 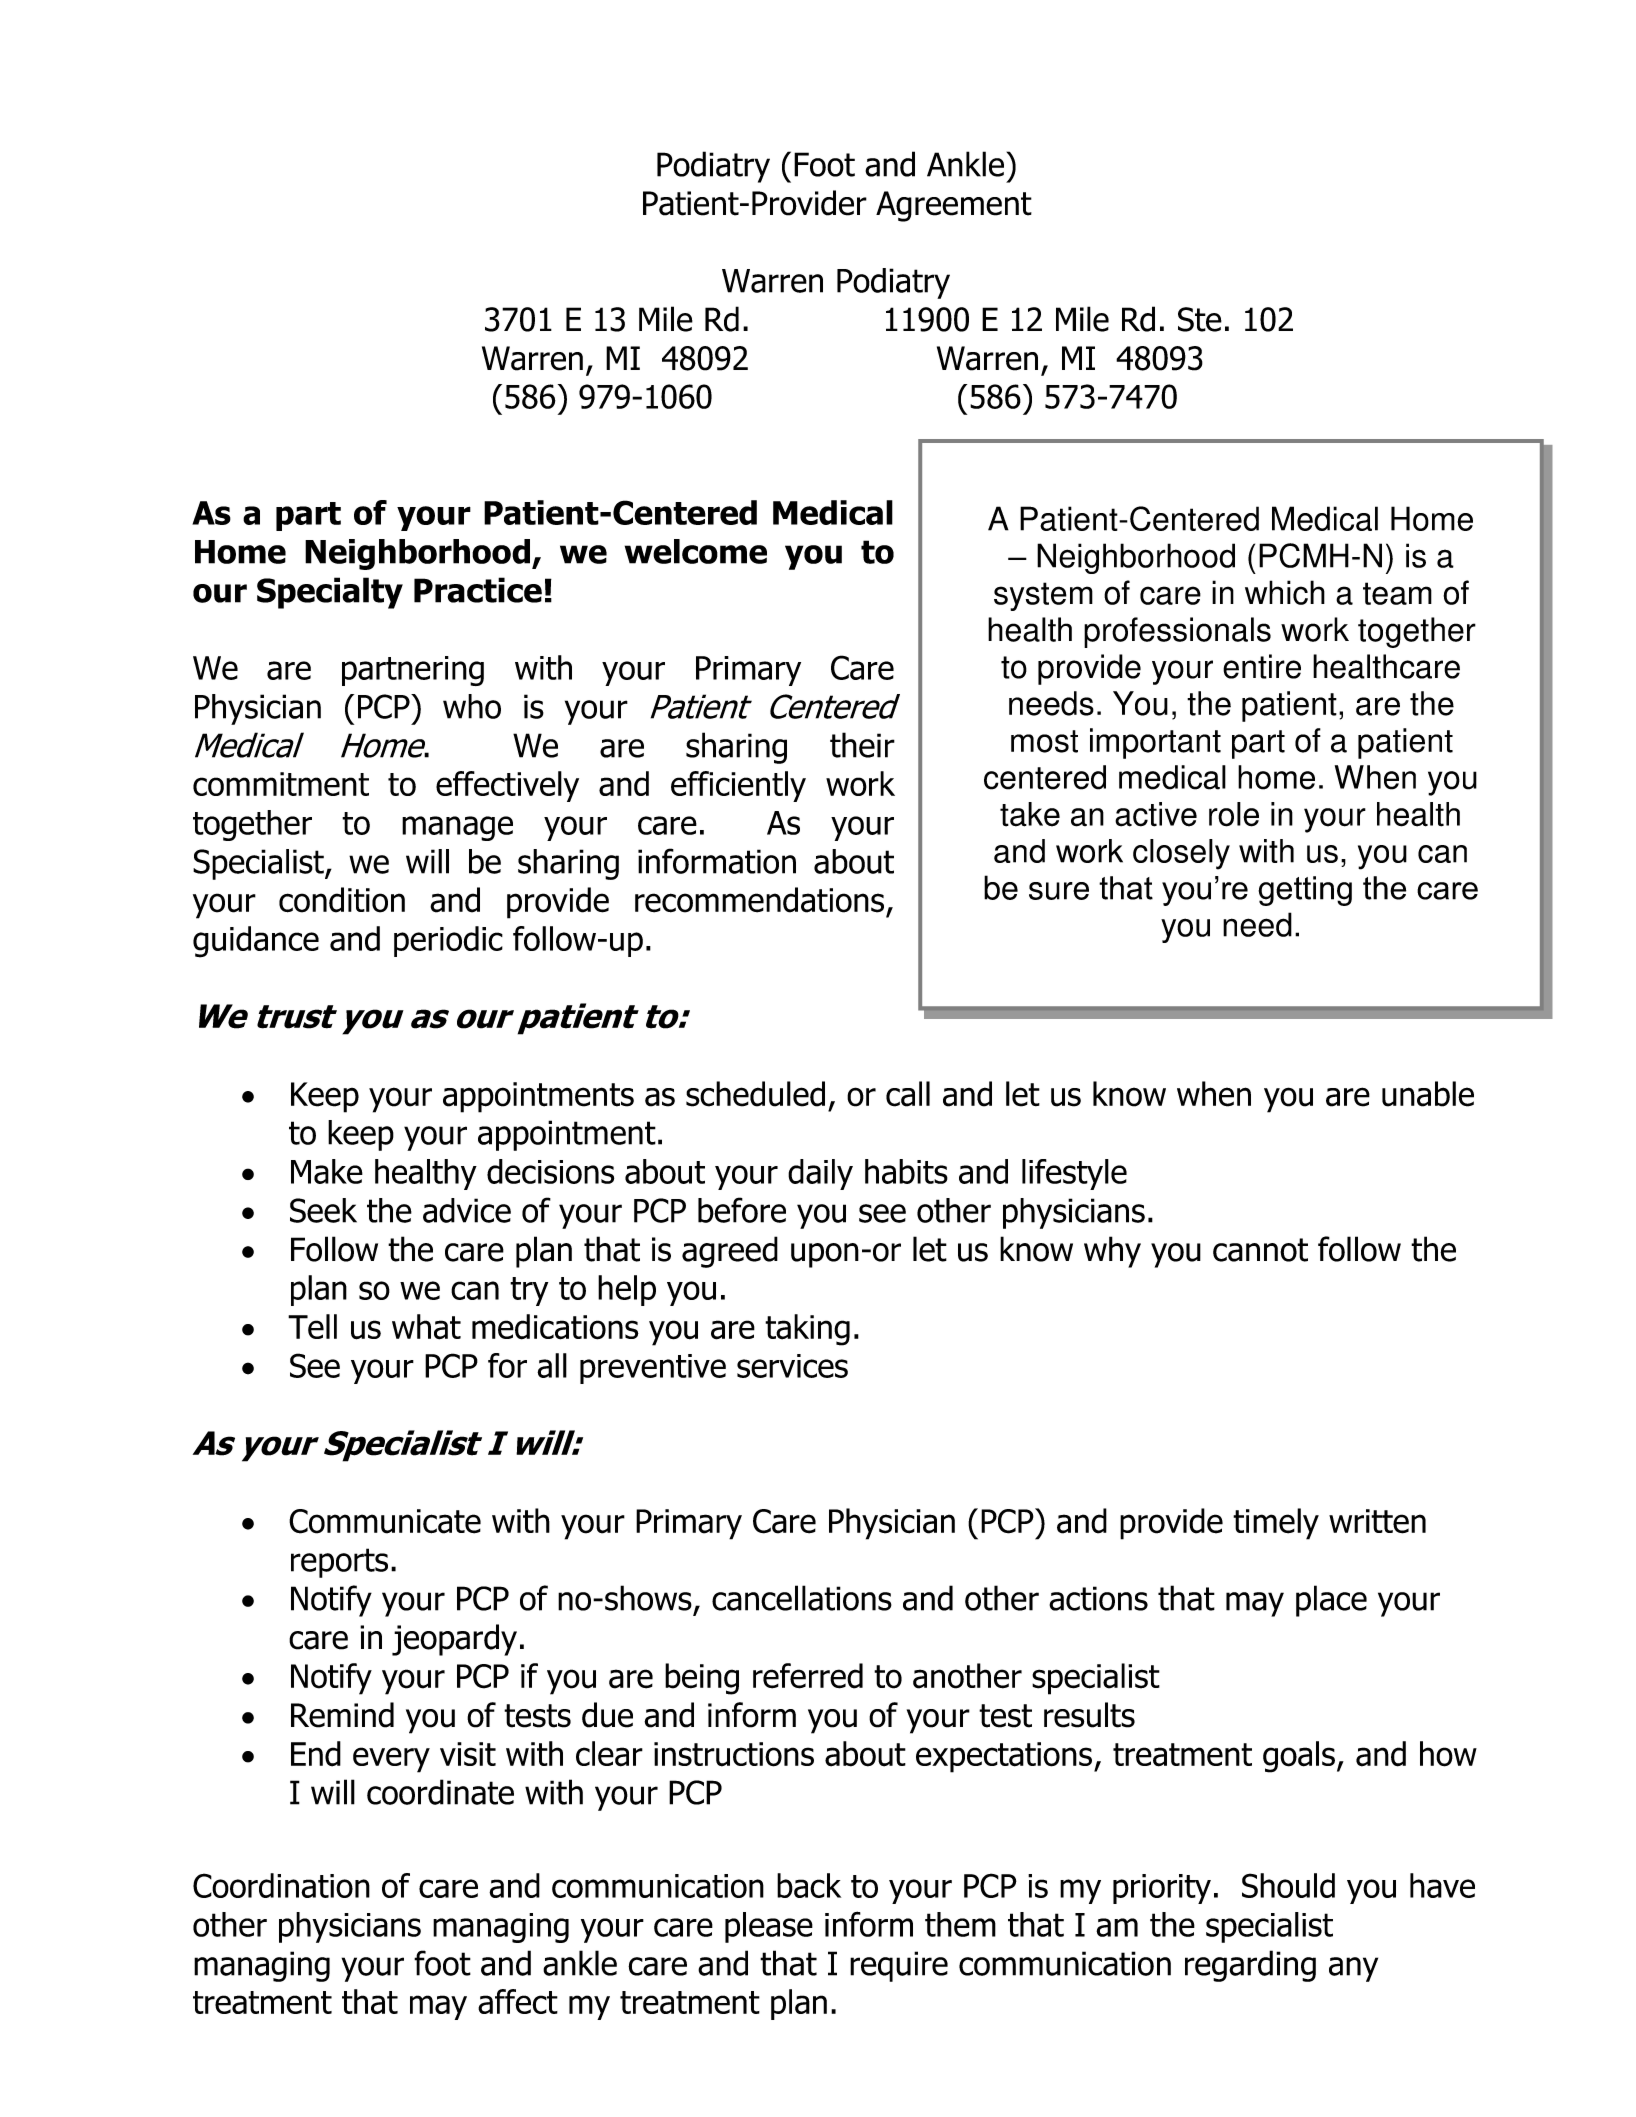 What do you see at coordinates (1397, 593) in the screenshot?
I see `team` at bounding box center [1397, 593].
